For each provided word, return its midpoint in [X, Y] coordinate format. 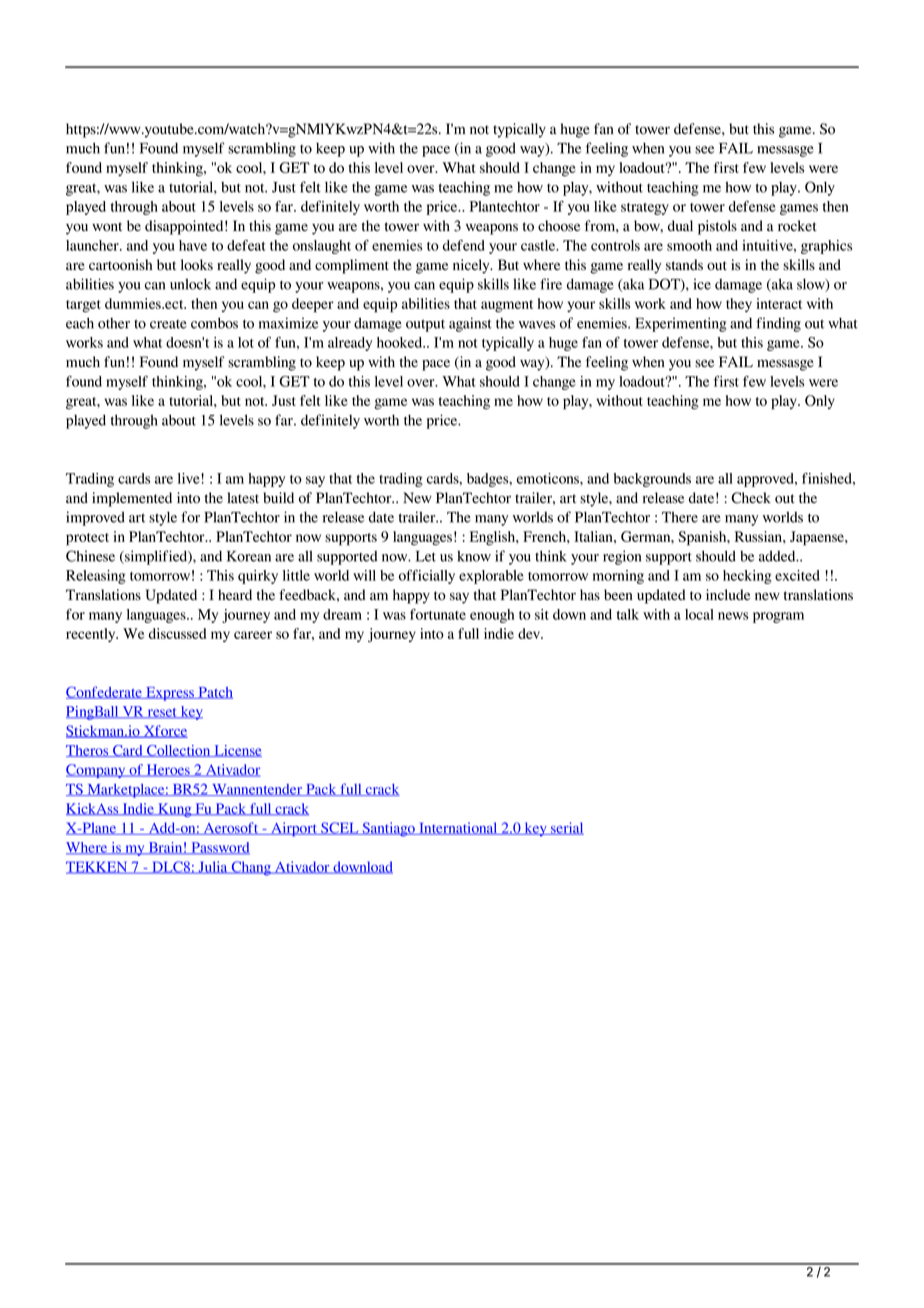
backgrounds [652, 480]
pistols [717, 227]
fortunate [438, 614]
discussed [177, 633]
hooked [401, 342]
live [190, 478]
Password [219, 848]
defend [464, 245]
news [733, 616]
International [458, 828]
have [193, 245]
